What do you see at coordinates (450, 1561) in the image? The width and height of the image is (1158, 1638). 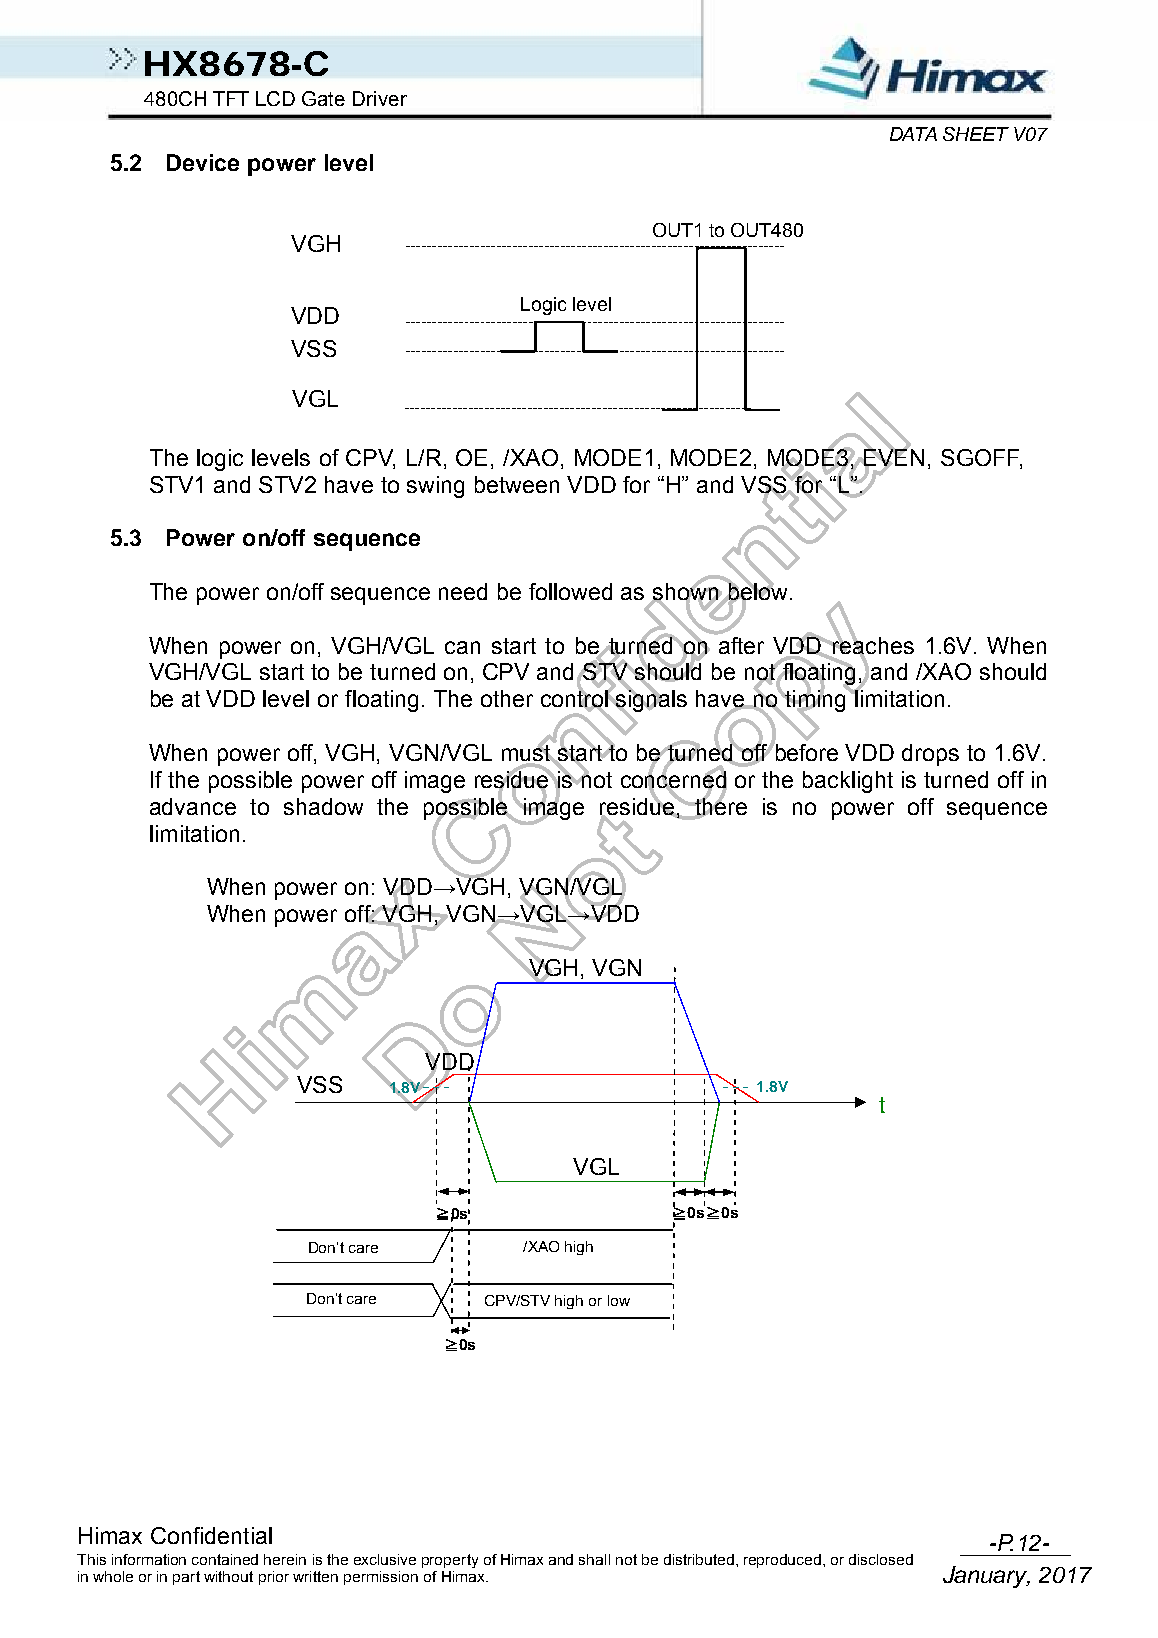 I see `property` at bounding box center [450, 1561].
